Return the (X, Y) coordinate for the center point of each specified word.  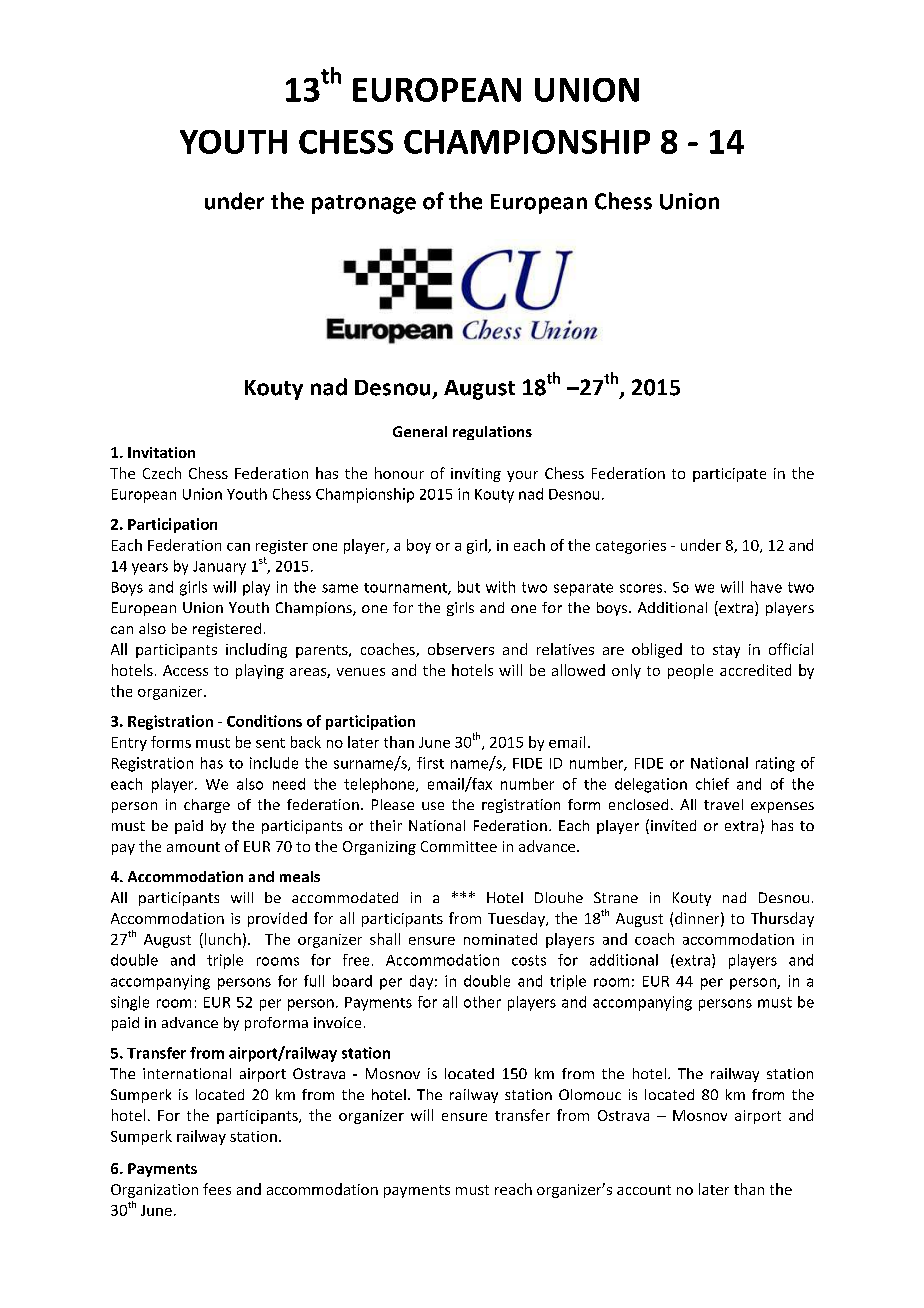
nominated (500, 939)
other (482, 1002)
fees (217, 1189)
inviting (476, 475)
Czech (162, 473)
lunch (221, 939)
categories (631, 547)
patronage (364, 204)
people (690, 671)
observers (461, 649)
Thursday (782, 919)
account (644, 1190)
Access (185, 670)
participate (729, 475)
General (420, 431)
